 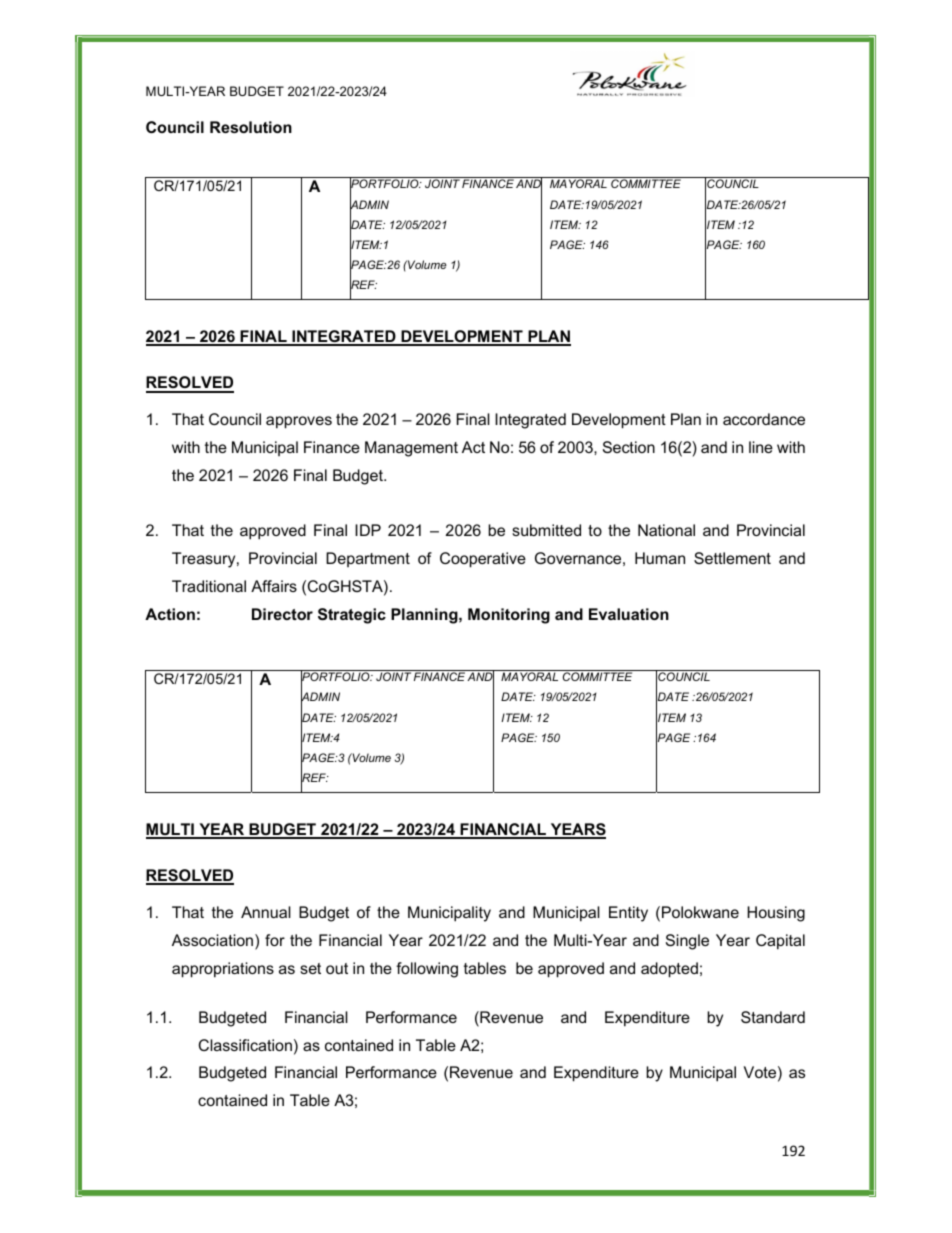 What do you see at coordinates (411, 449) in the screenshot?
I see `Management` at bounding box center [411, 449].
